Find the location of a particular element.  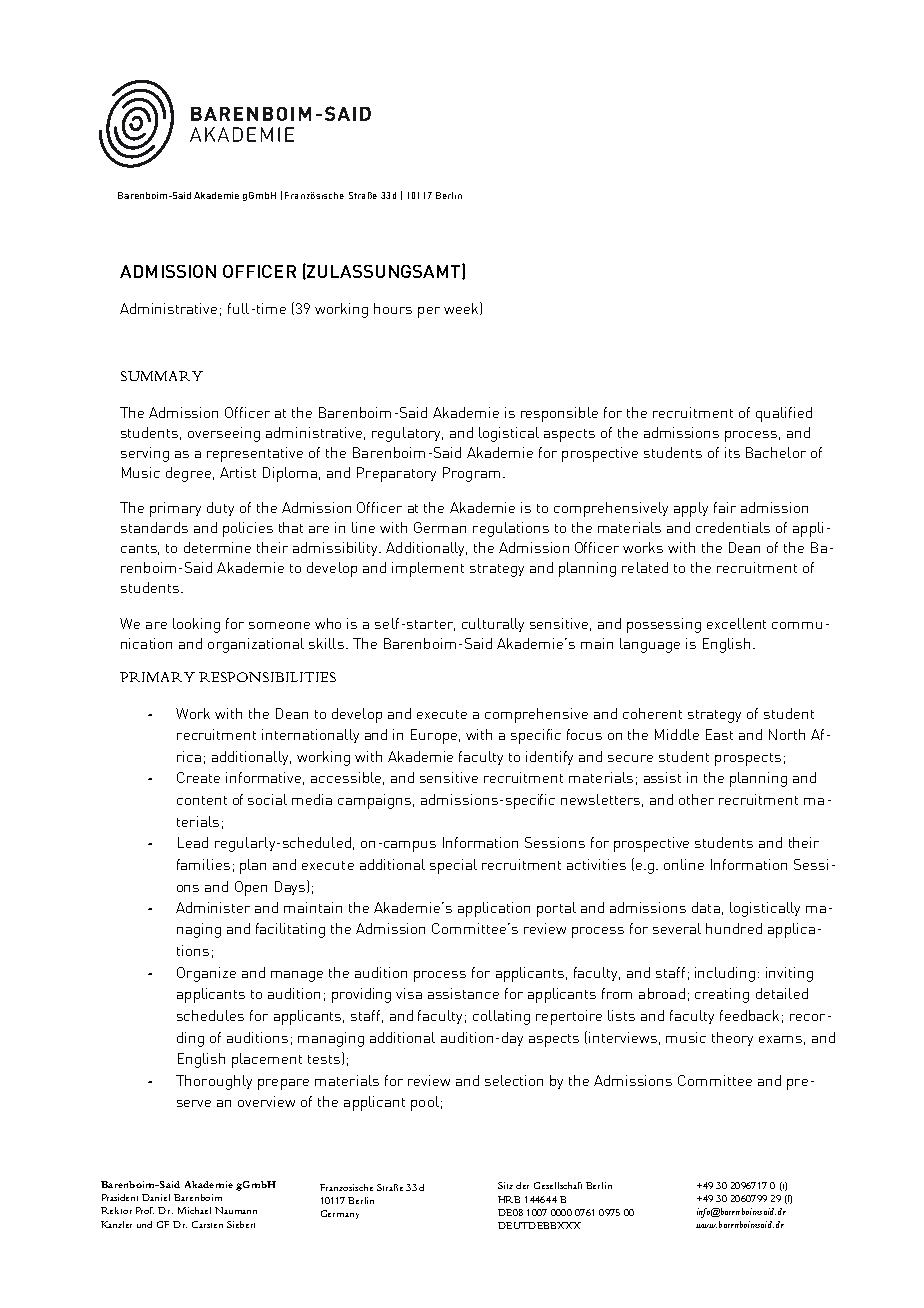

Administer is located at coordinates (213, 907).
